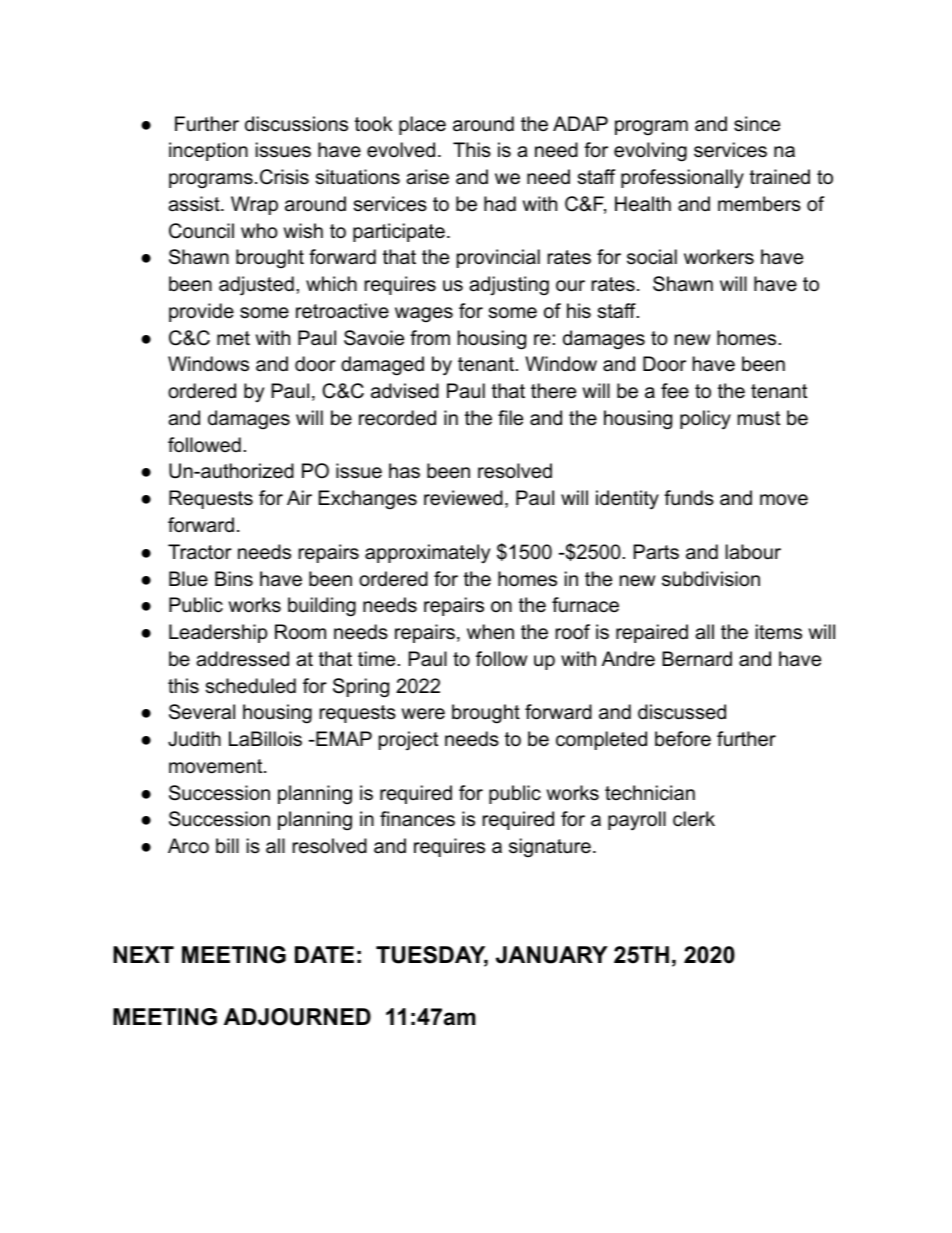 This screenshot has width=952, height=1233. I want to click on place, so click(422, 125).
